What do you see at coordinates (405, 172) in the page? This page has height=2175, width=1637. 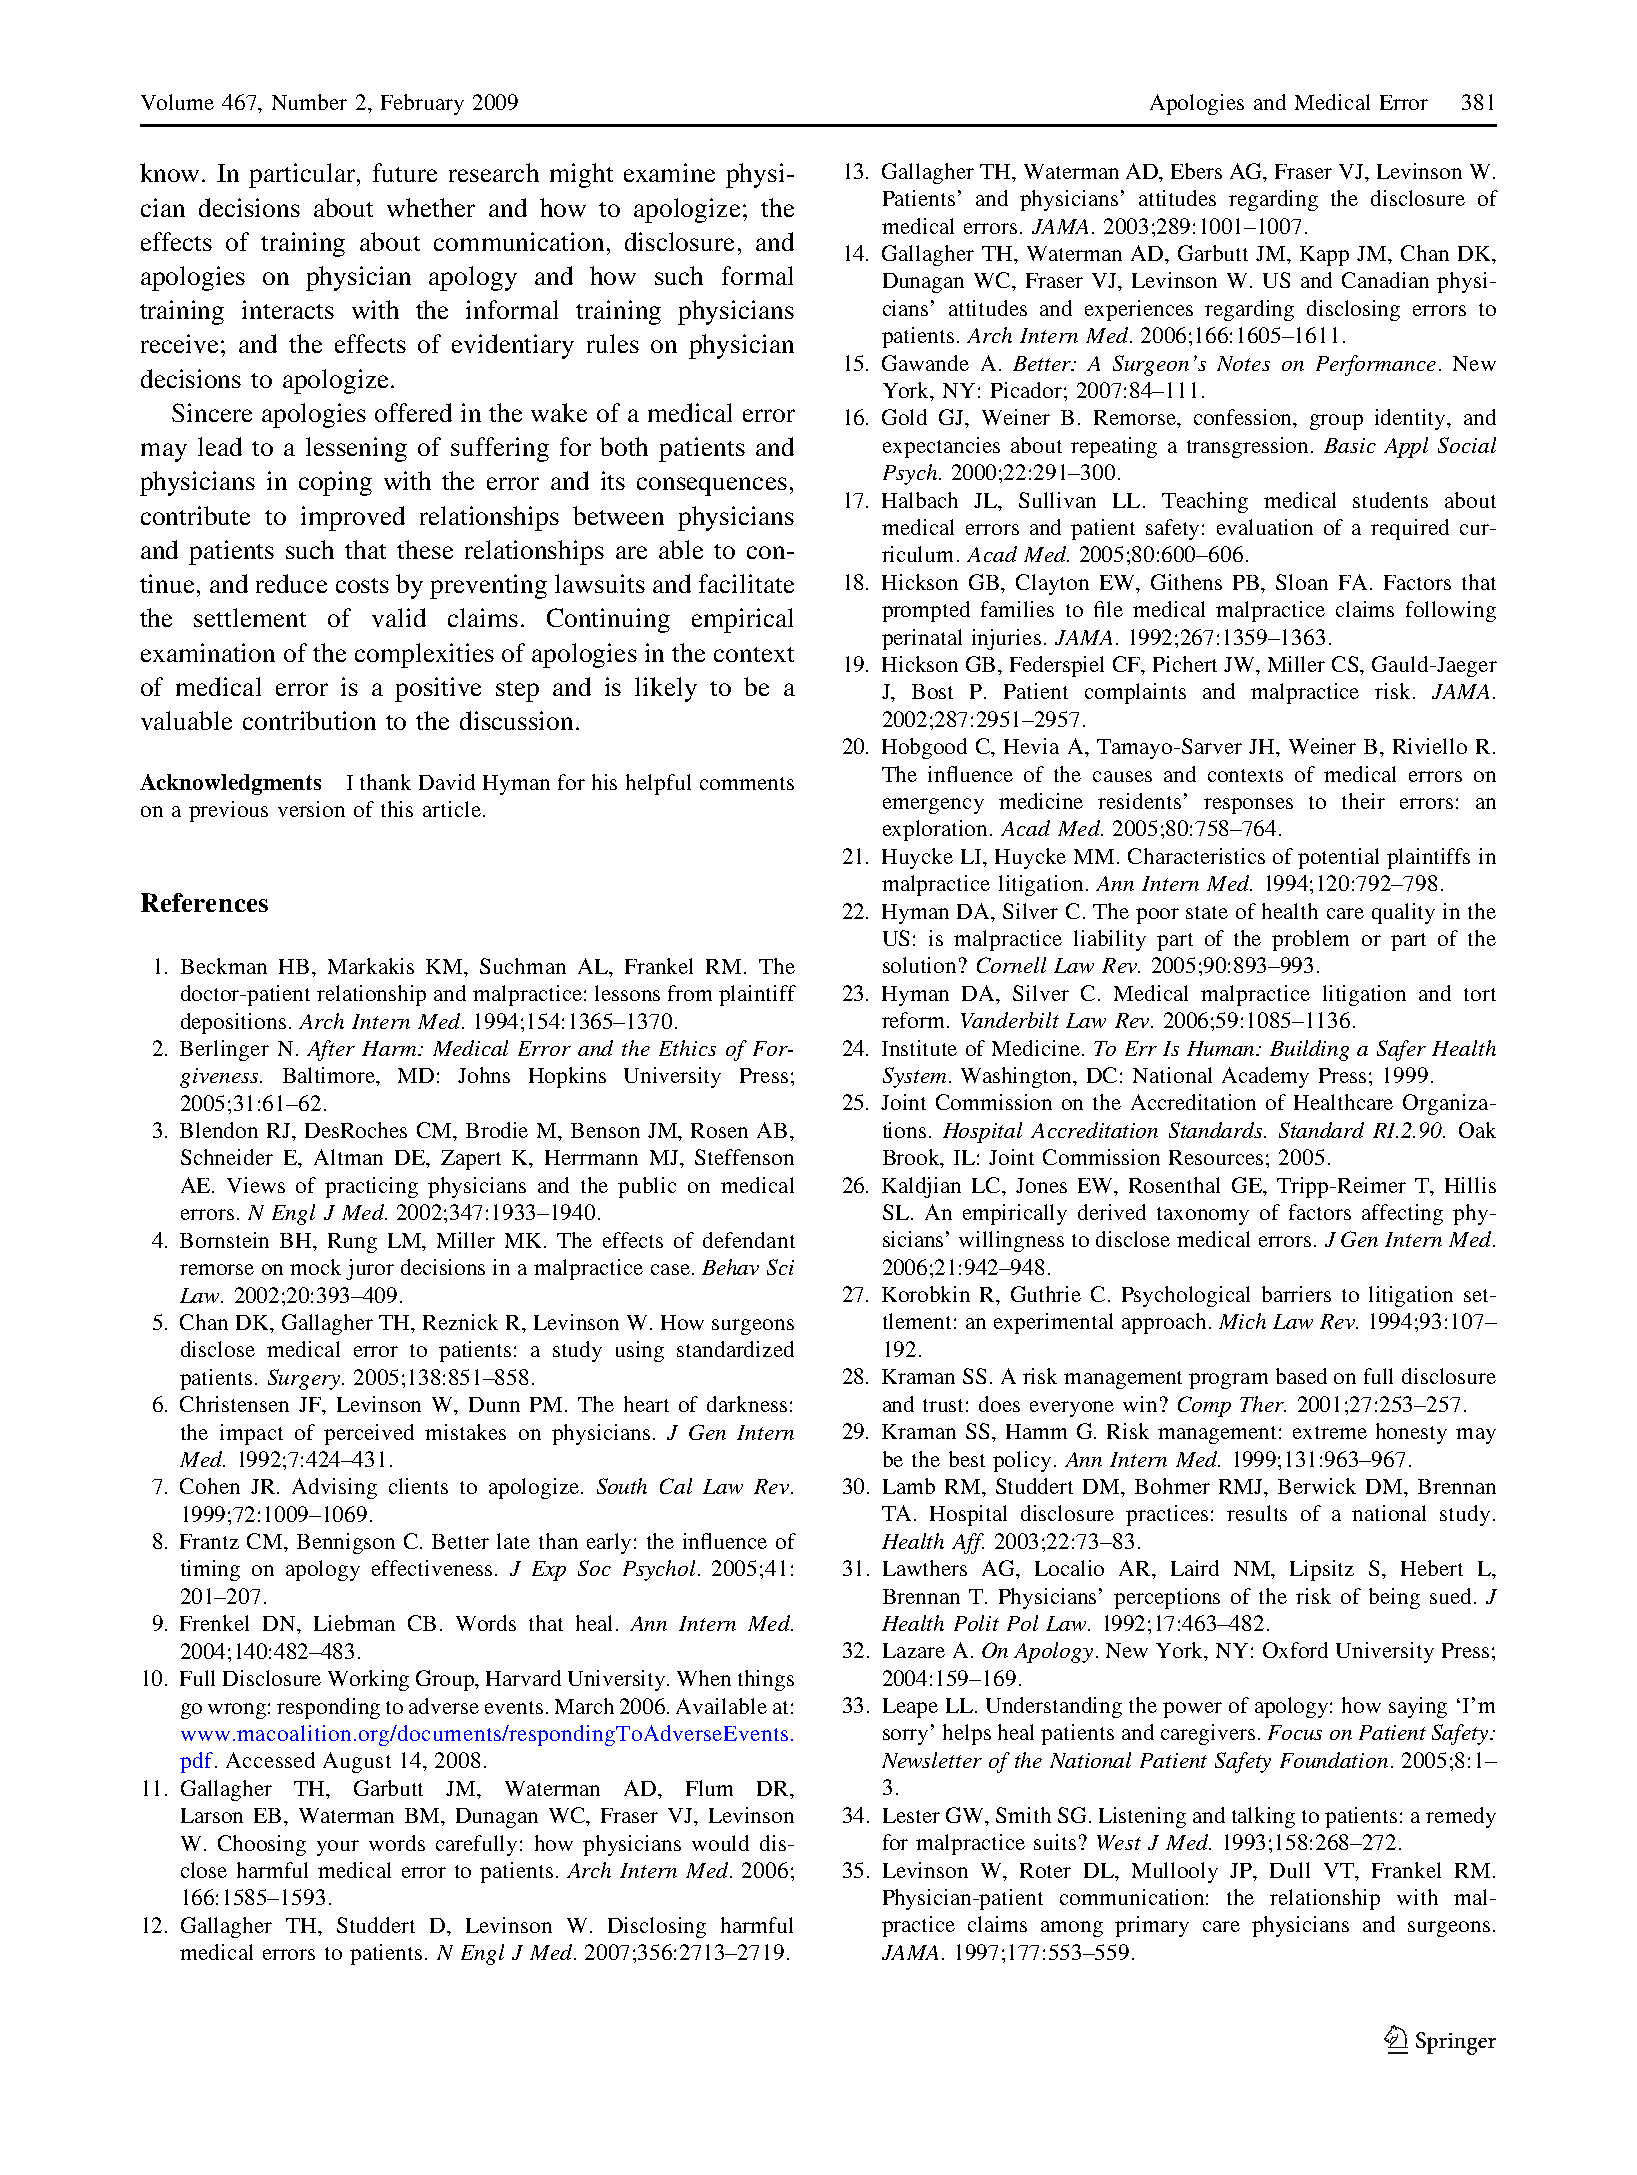 I see `future` at bounding box center [405, 172].
